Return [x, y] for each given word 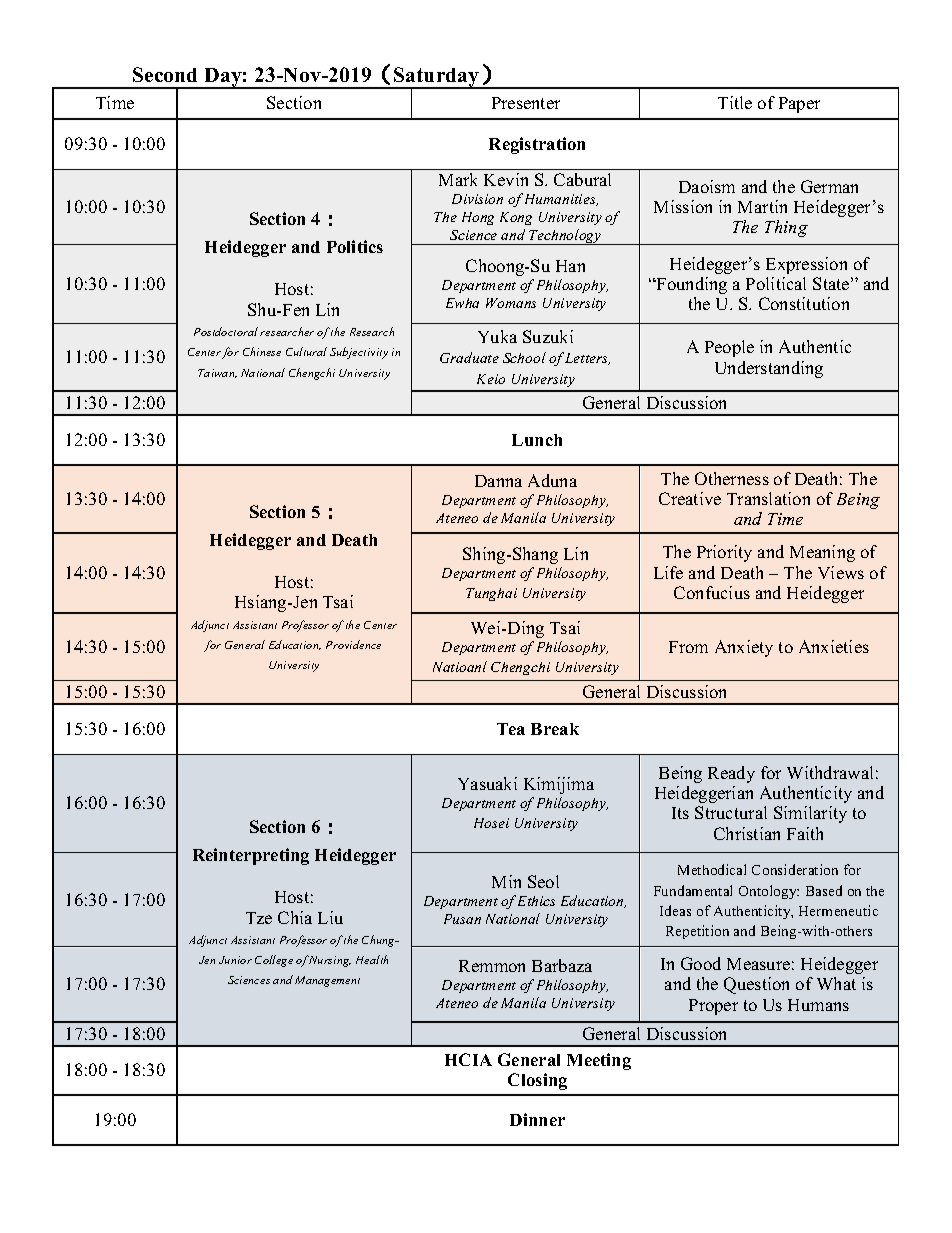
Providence [353, 644]
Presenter [526, 103]
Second [165, 74]
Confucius [712, 592]
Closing [537, 1081]
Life [668, 572]
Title [735, 102]
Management [327, 981]
